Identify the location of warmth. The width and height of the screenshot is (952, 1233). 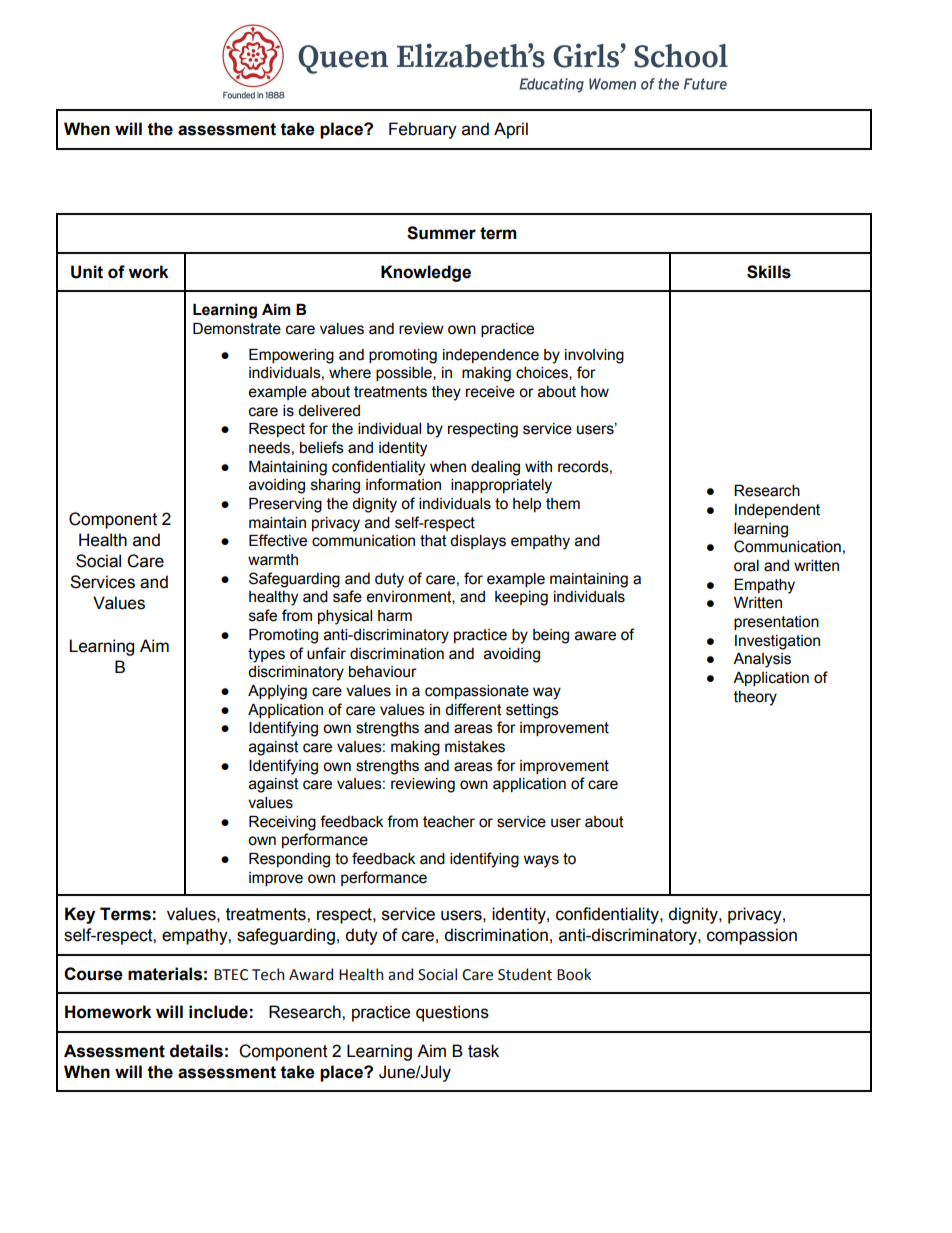
(273, 560).
